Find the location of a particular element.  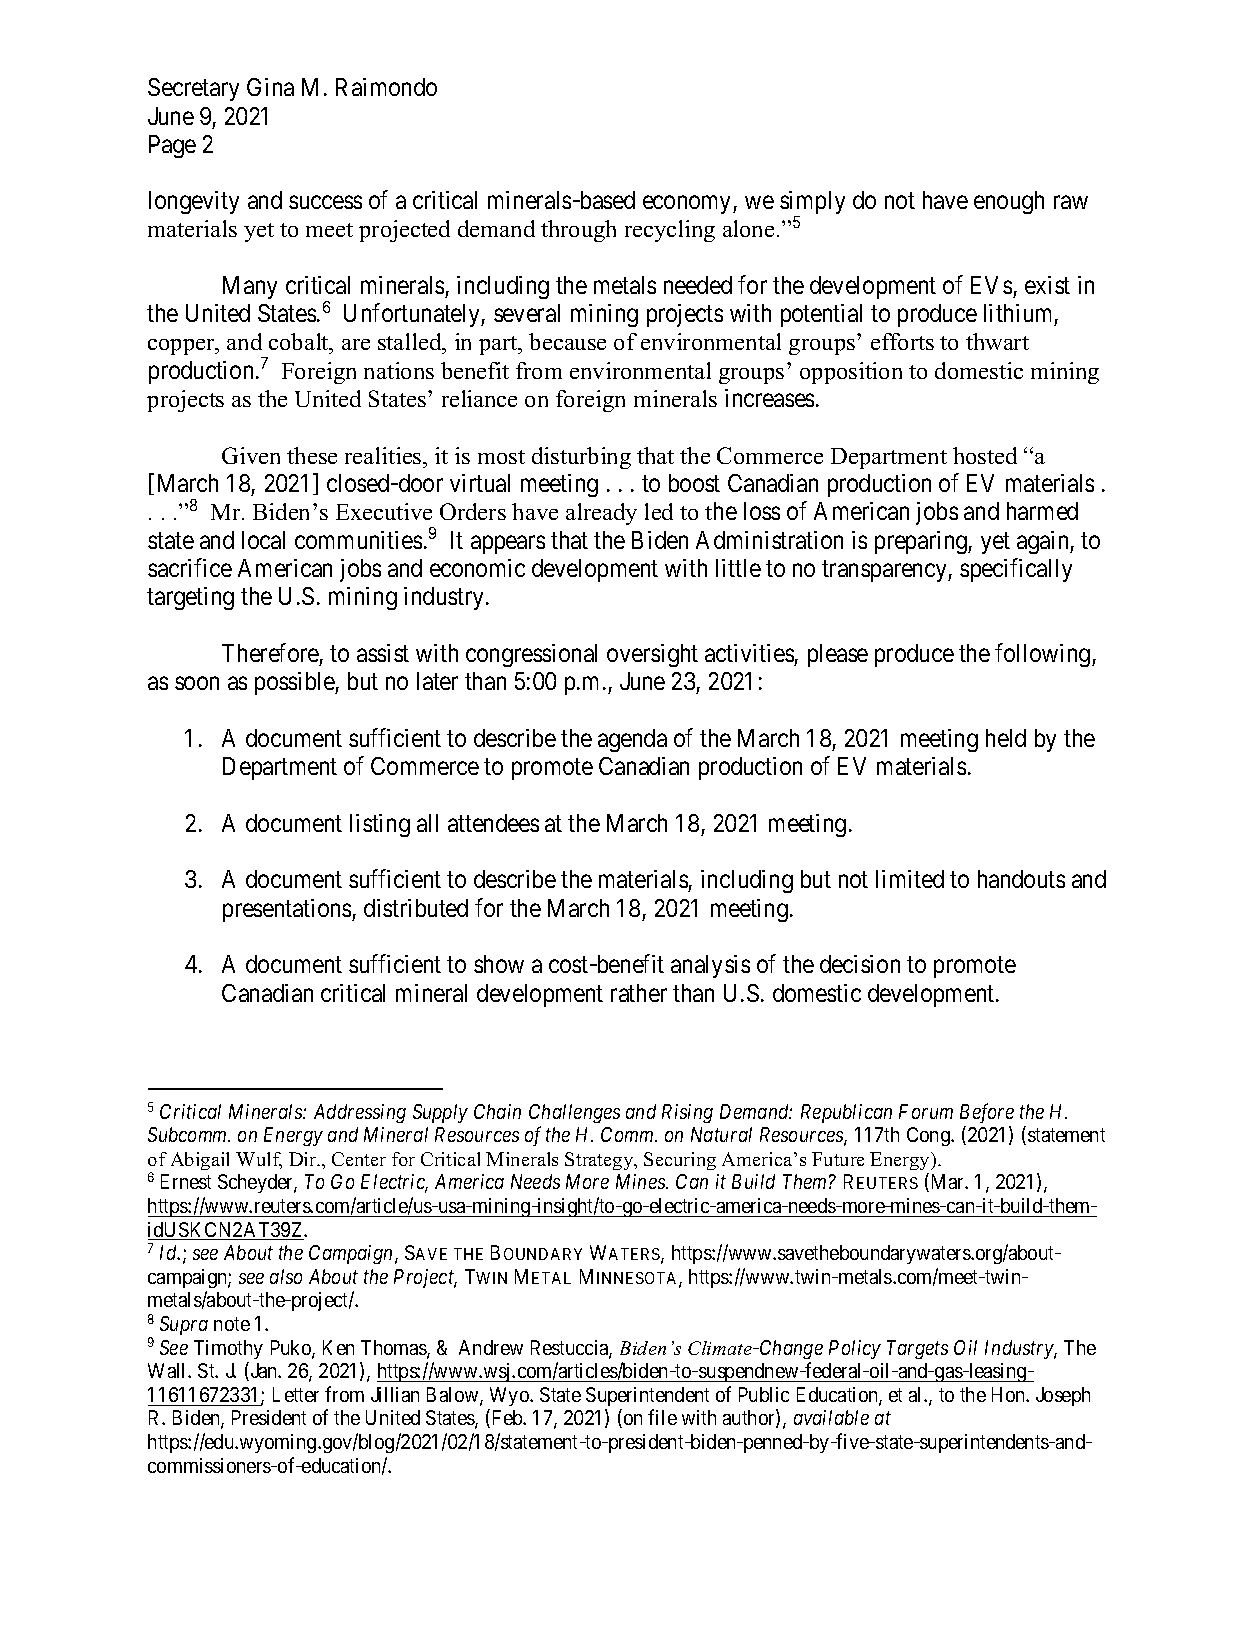

economy is located at coordinates (688, 205).
